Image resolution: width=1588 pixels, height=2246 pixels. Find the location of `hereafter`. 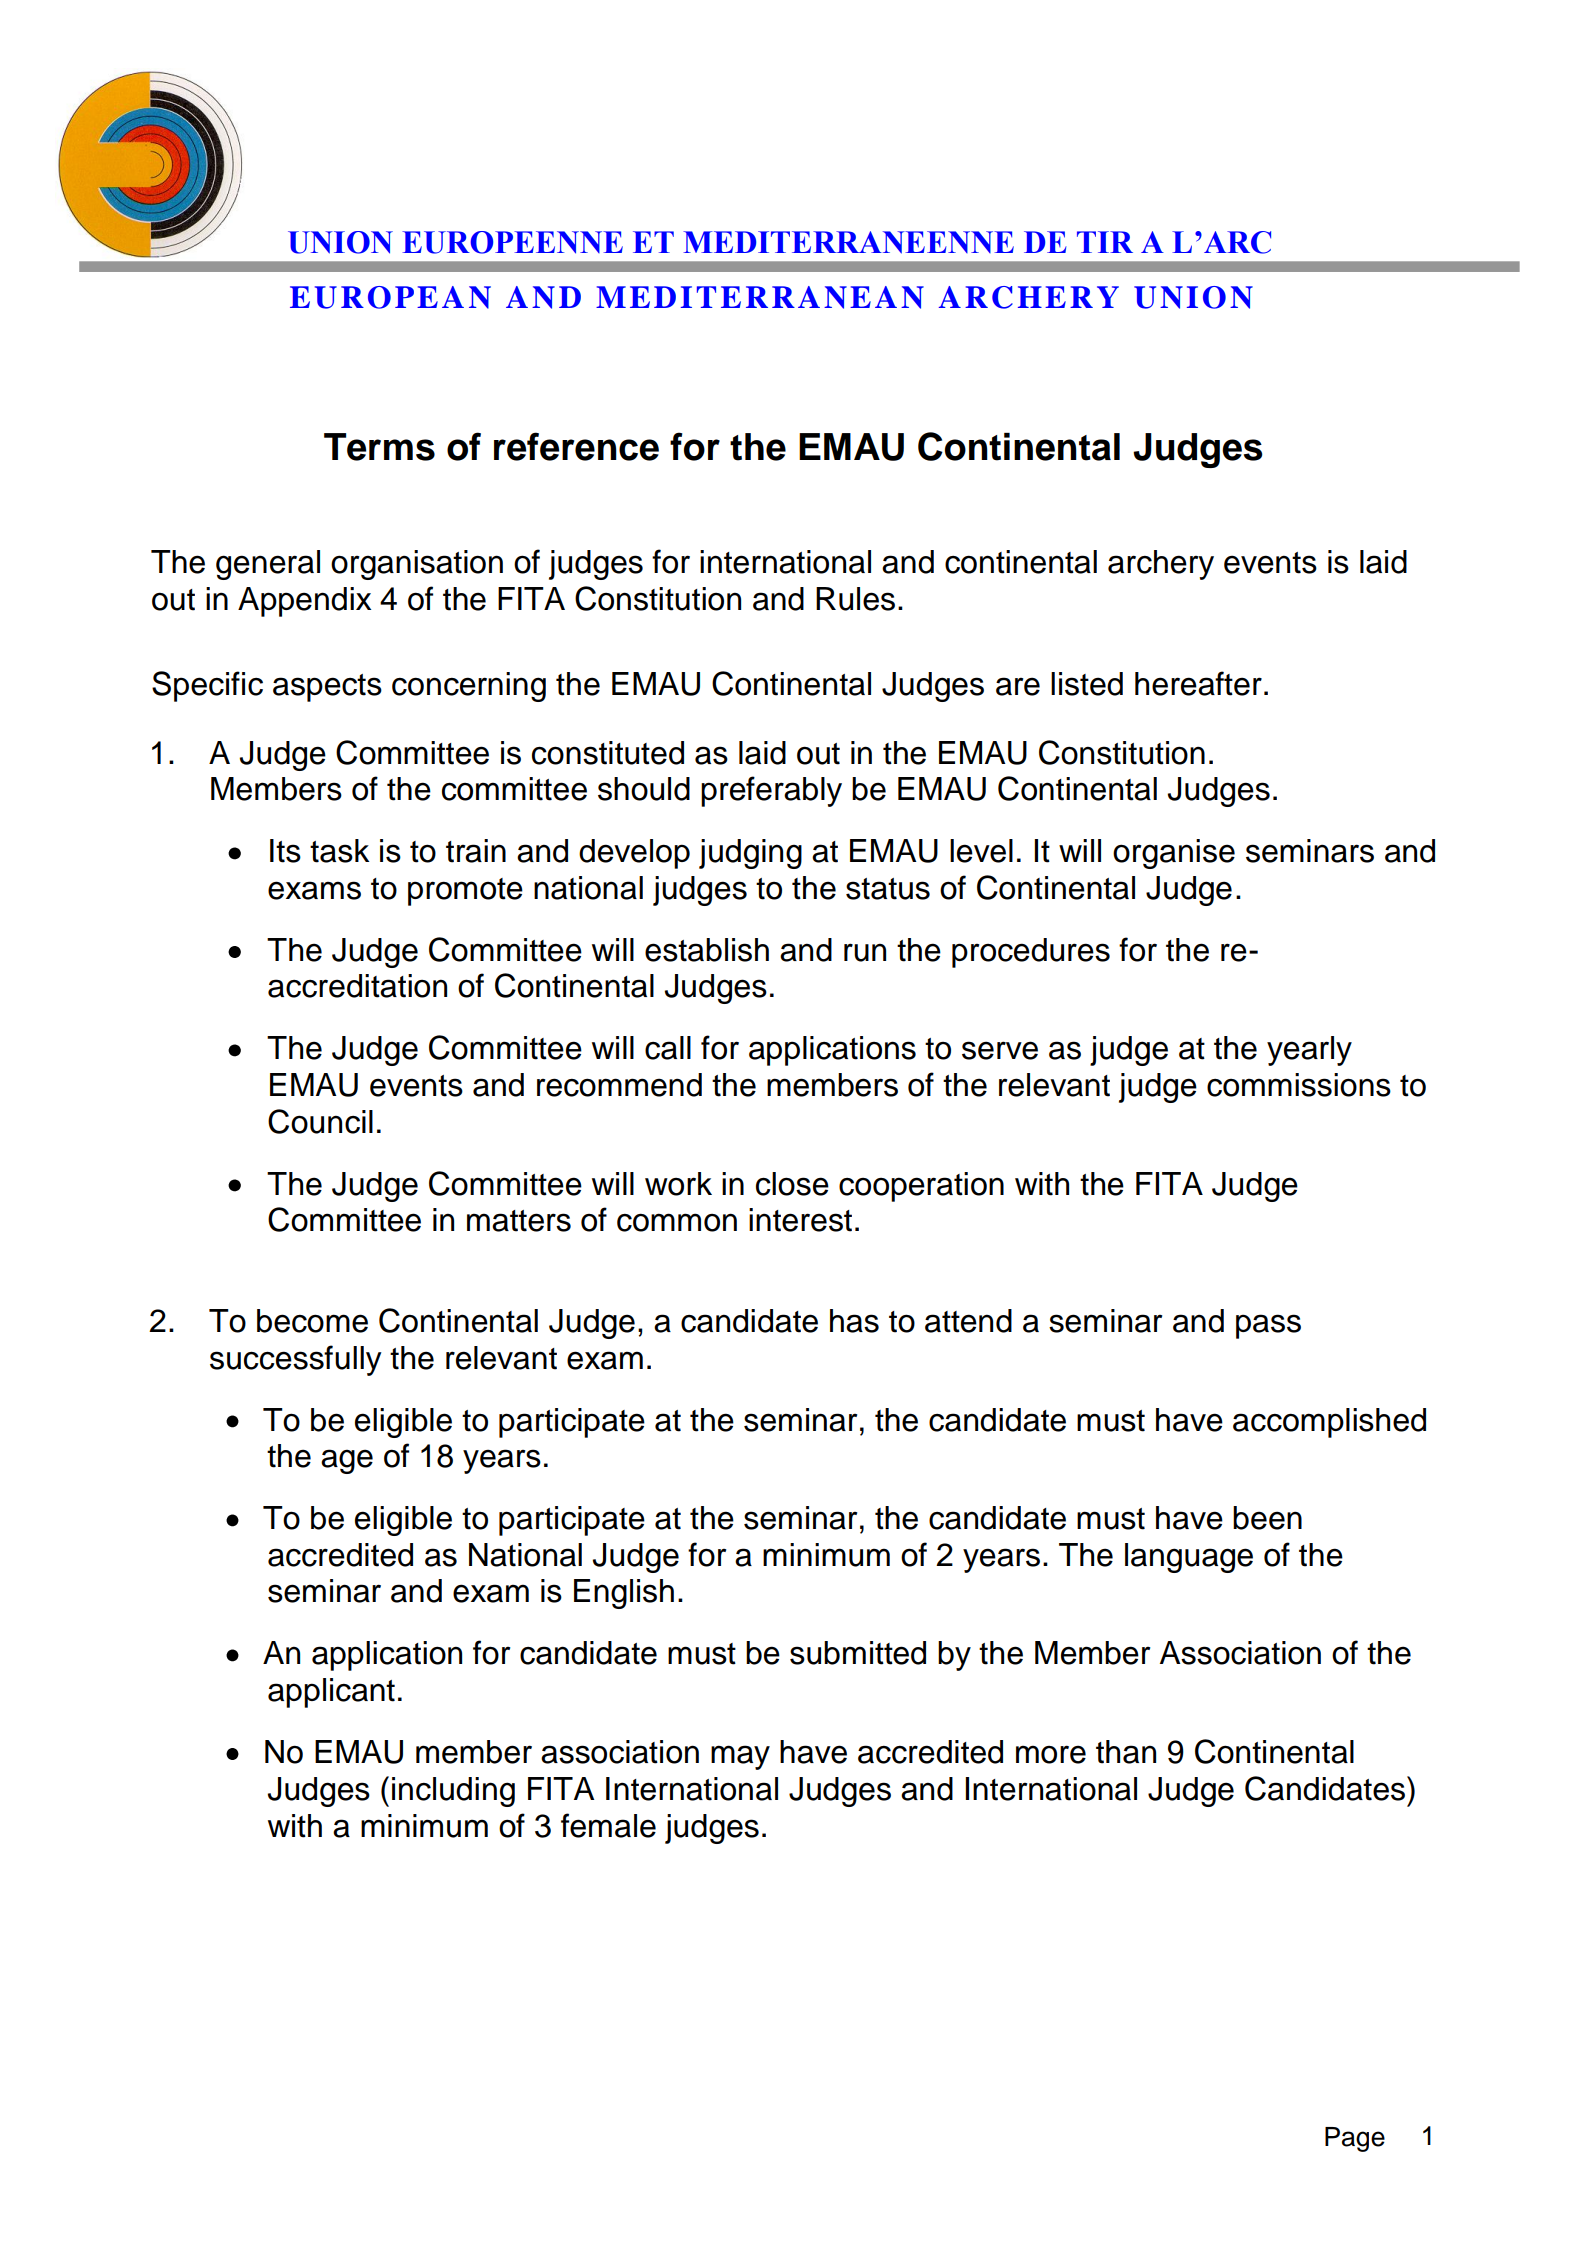

hereafter is located at coordinates (1198, 683).
